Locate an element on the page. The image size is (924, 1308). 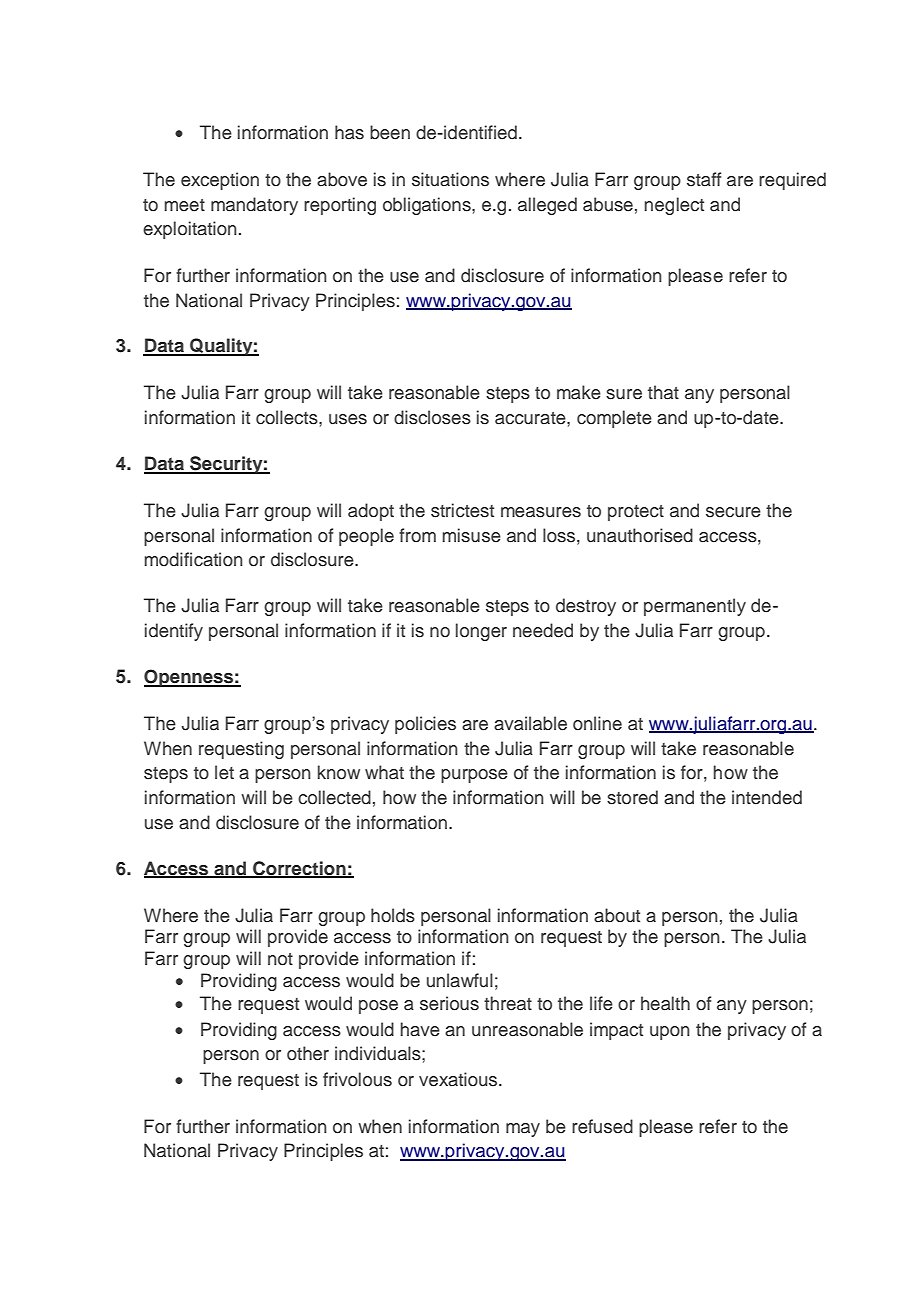
intended is located at coordinates (767, 797).
